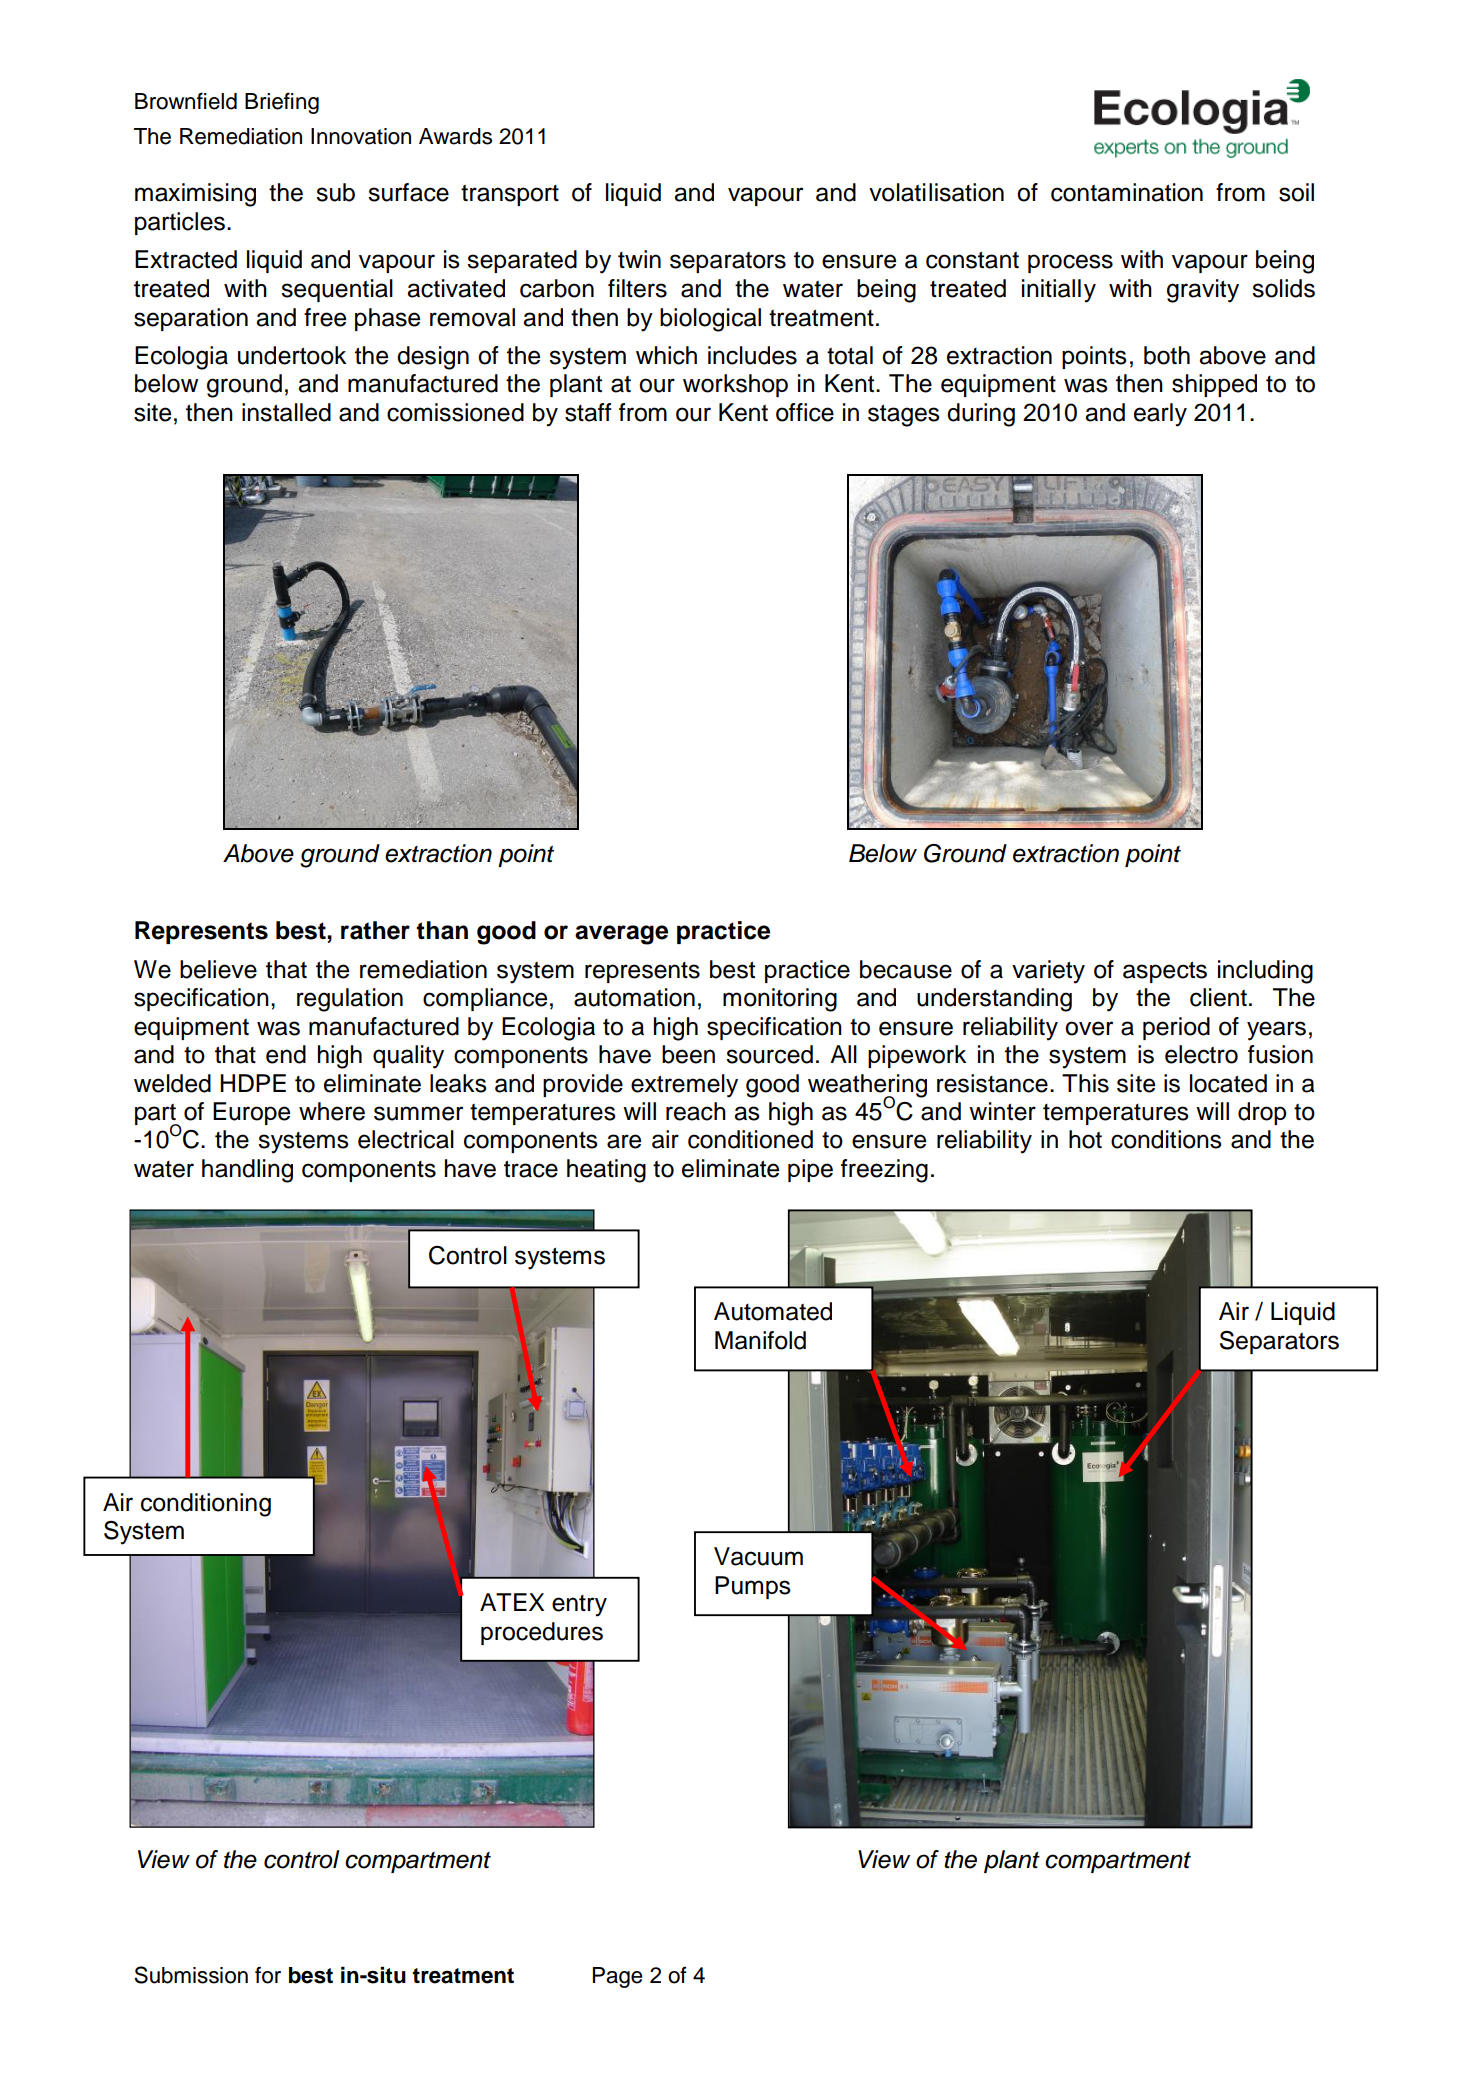 The height and width of the document is (2086, 1475). What do you see at coordinates (1176, 1028) in the document?
I see `period` at bounding box center [1176, 1028].
